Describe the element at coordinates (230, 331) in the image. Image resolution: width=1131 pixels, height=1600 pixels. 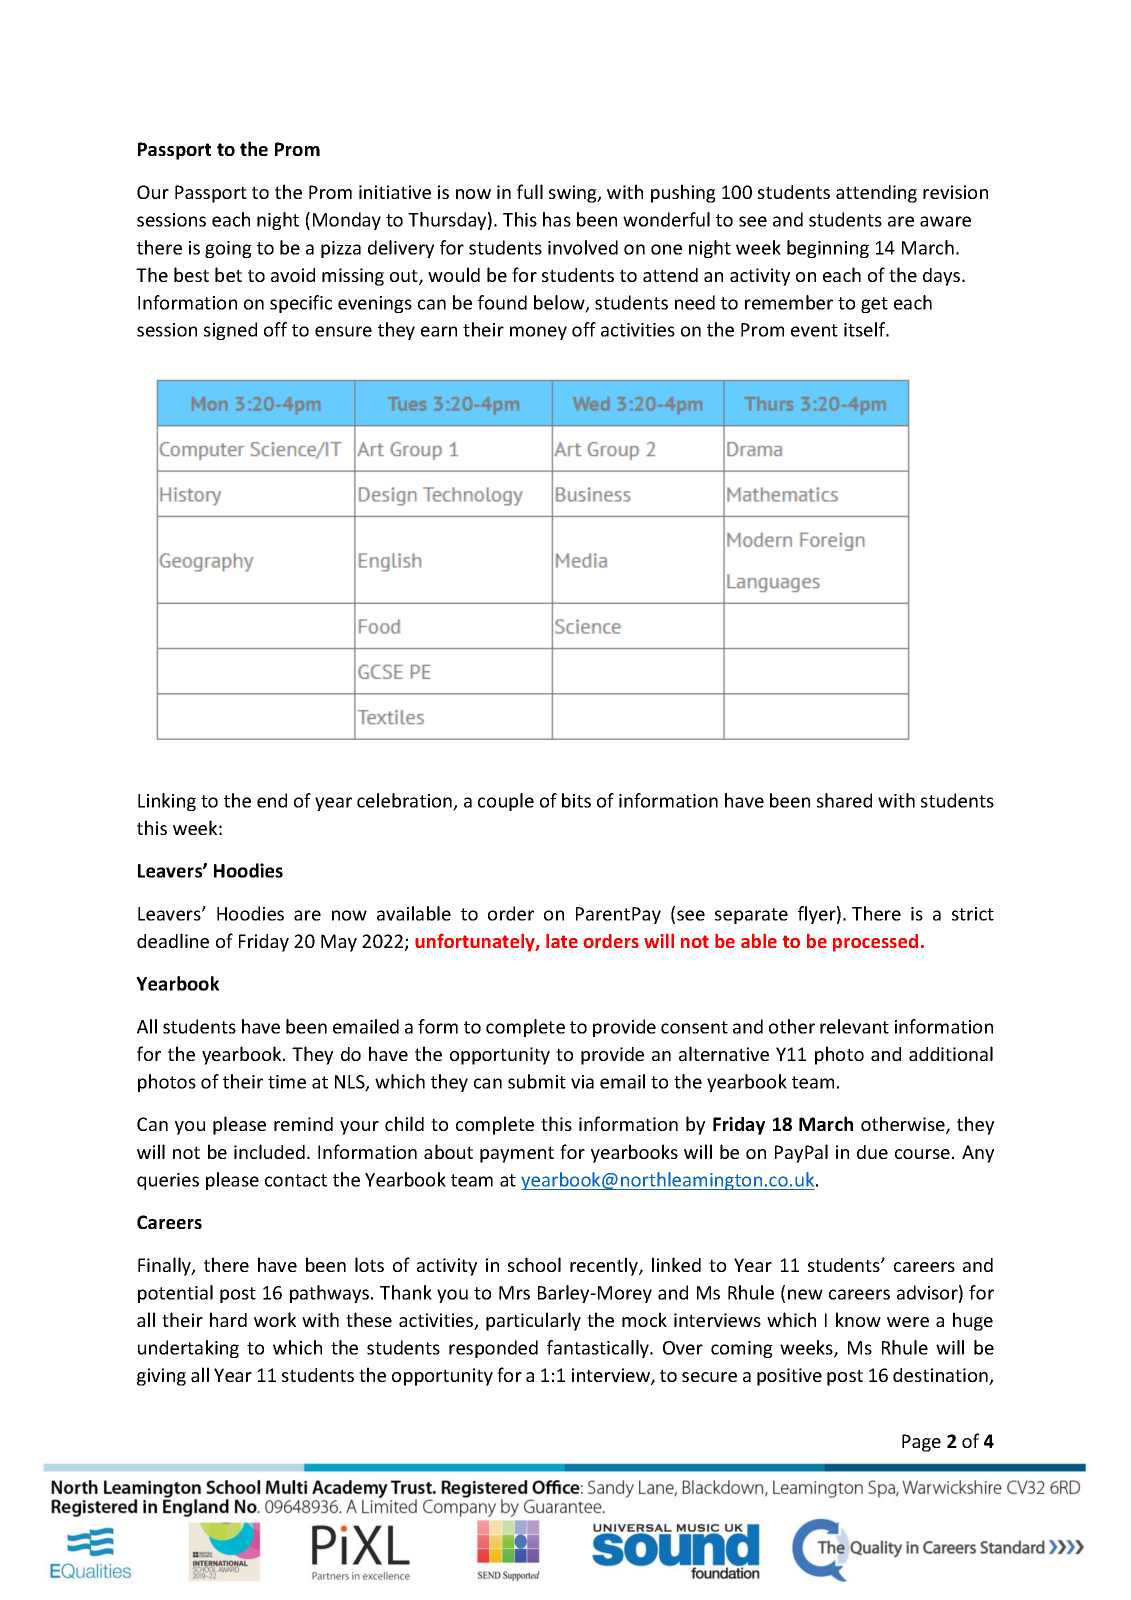
I see `signed` at that location.
